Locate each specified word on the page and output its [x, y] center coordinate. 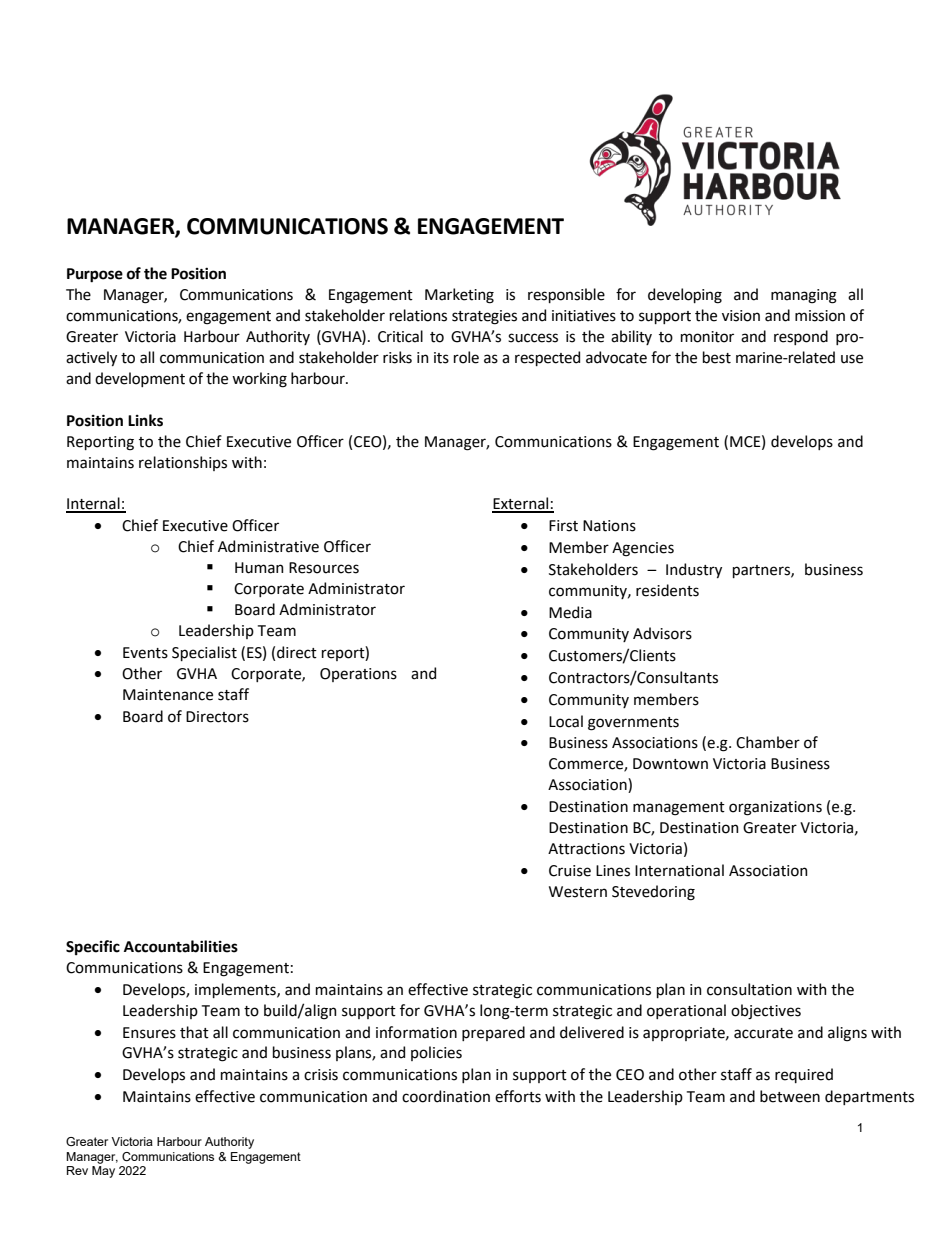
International [679, 870]
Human [259, 568]
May [103, 1172]
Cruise [570, 871]
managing [804, 296]
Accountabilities [181, 946]
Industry [694, 570]
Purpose [95, 275]
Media [570, 612]
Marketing [459, 296]
